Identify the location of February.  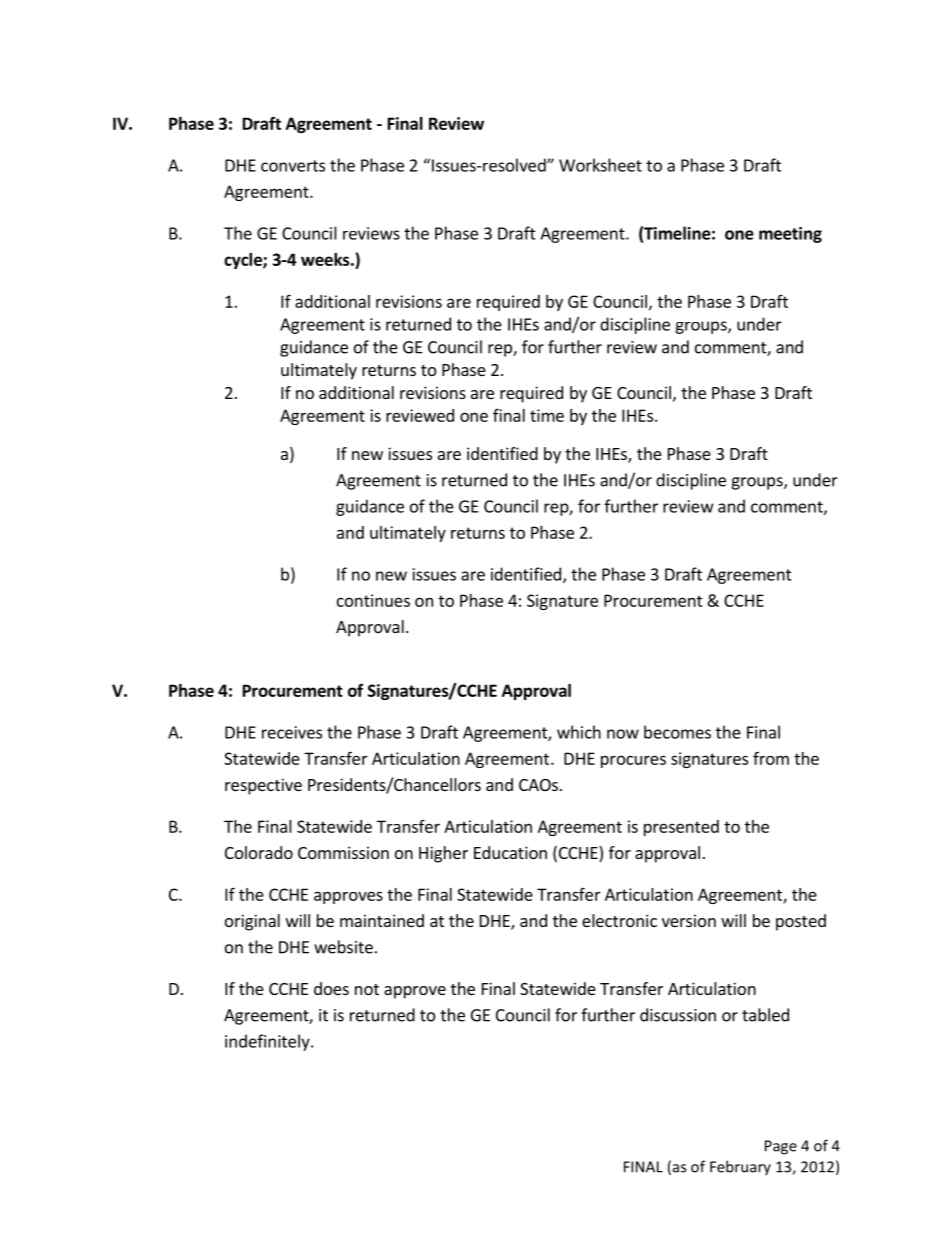
(740, 1167).
